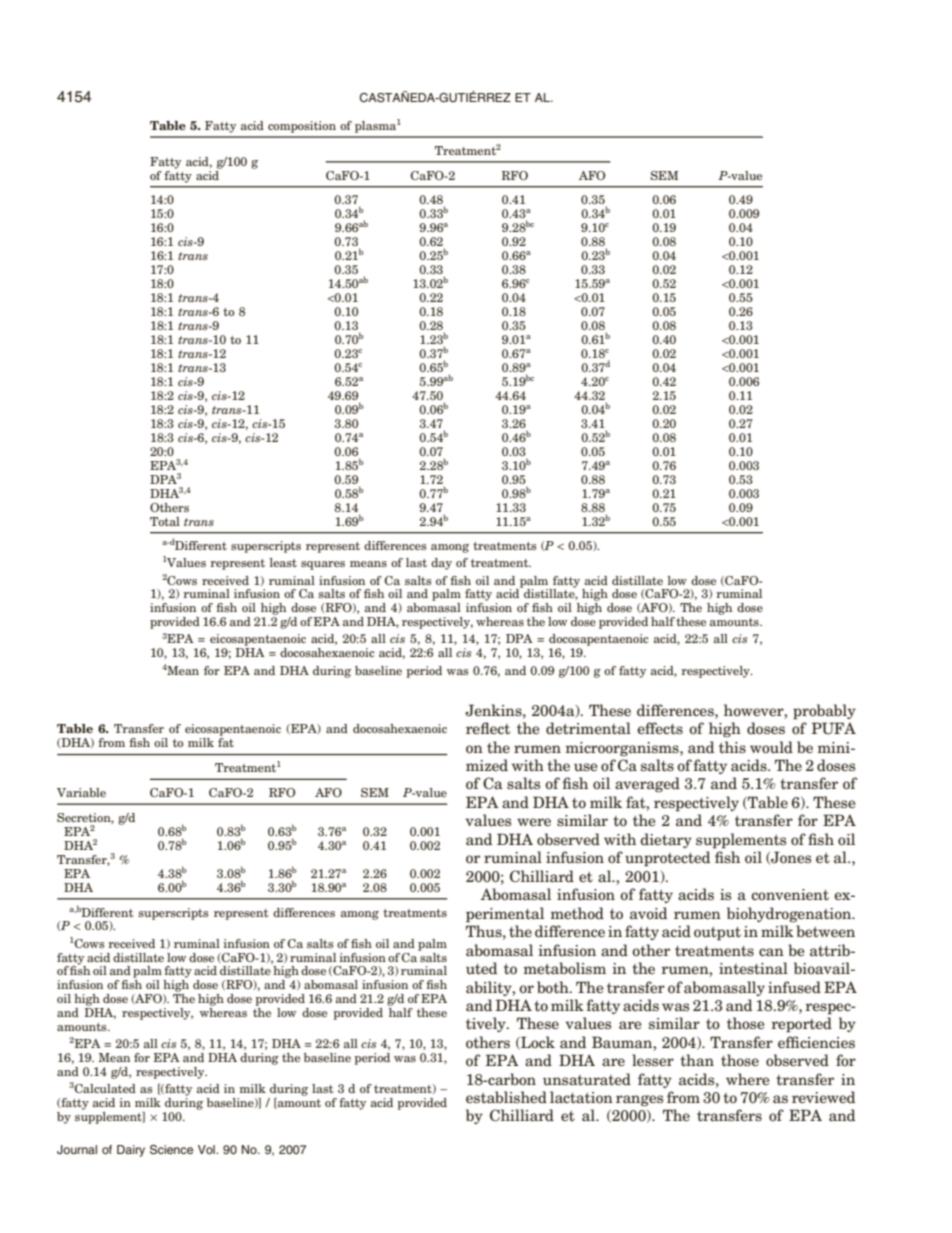 The width and height of the screenshot is (952, 1233). What do you see at coordinates (441, 564) in the screenshot?
I see `day` at bounding box center [441, 564].
